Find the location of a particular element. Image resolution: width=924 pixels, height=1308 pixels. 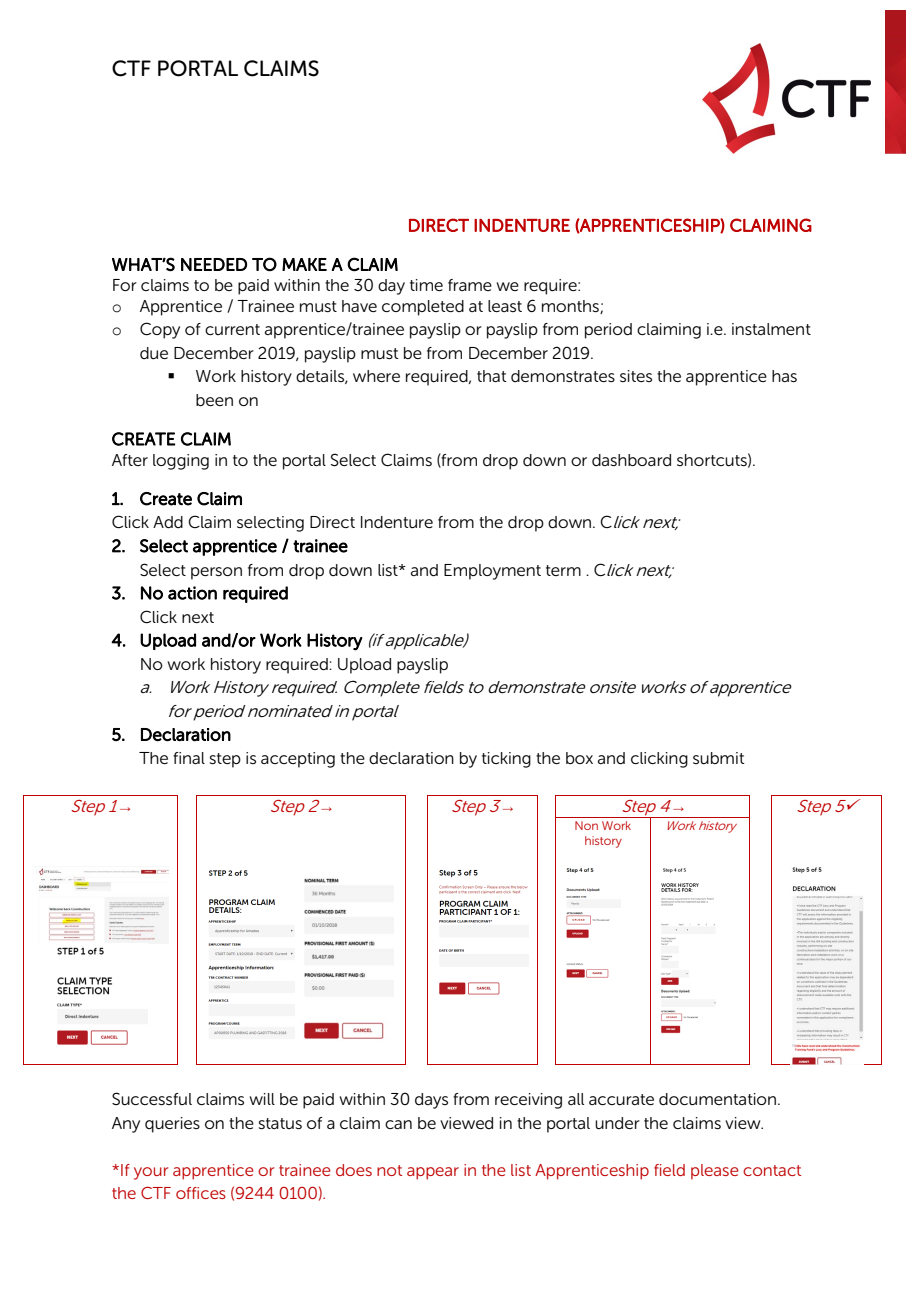

NEEDED is located at coordinates (214, 264).
